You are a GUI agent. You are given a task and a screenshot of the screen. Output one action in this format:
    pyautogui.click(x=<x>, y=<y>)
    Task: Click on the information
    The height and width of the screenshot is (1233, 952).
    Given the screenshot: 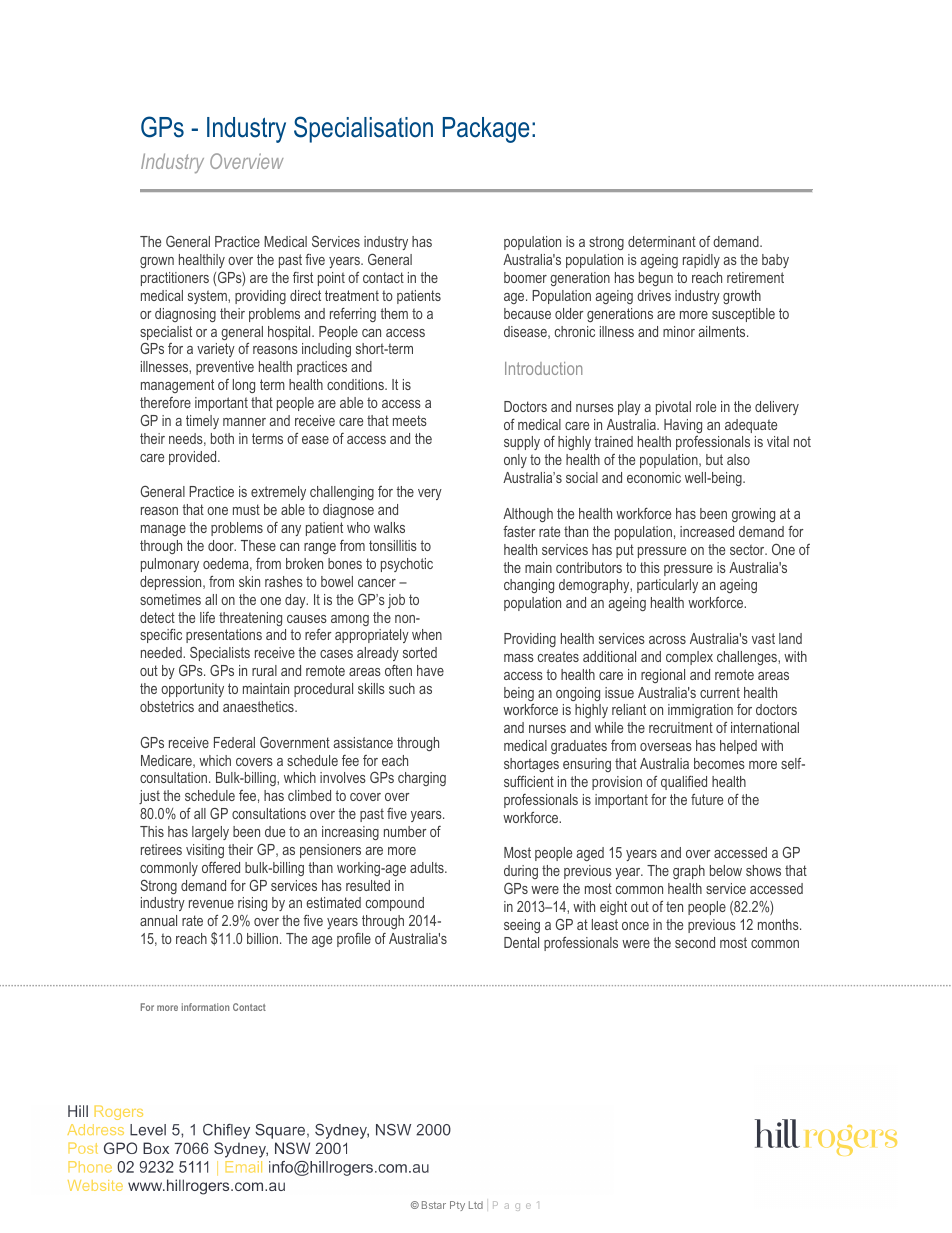 What is the action you would take?
    pyautogui.click(x=205, y=1007)
